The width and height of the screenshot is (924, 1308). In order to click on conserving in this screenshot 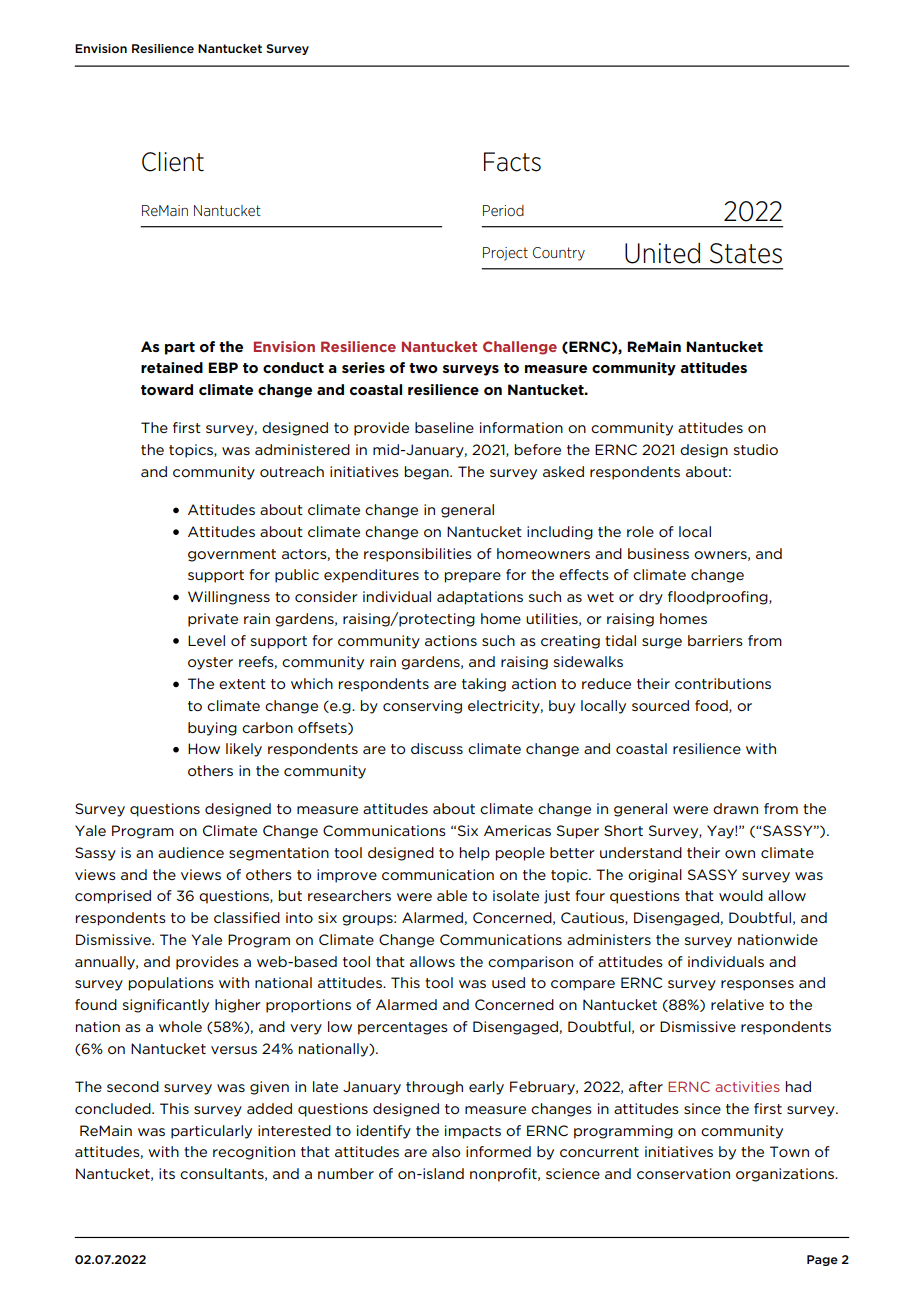, I will do `click(422, 707)`.
